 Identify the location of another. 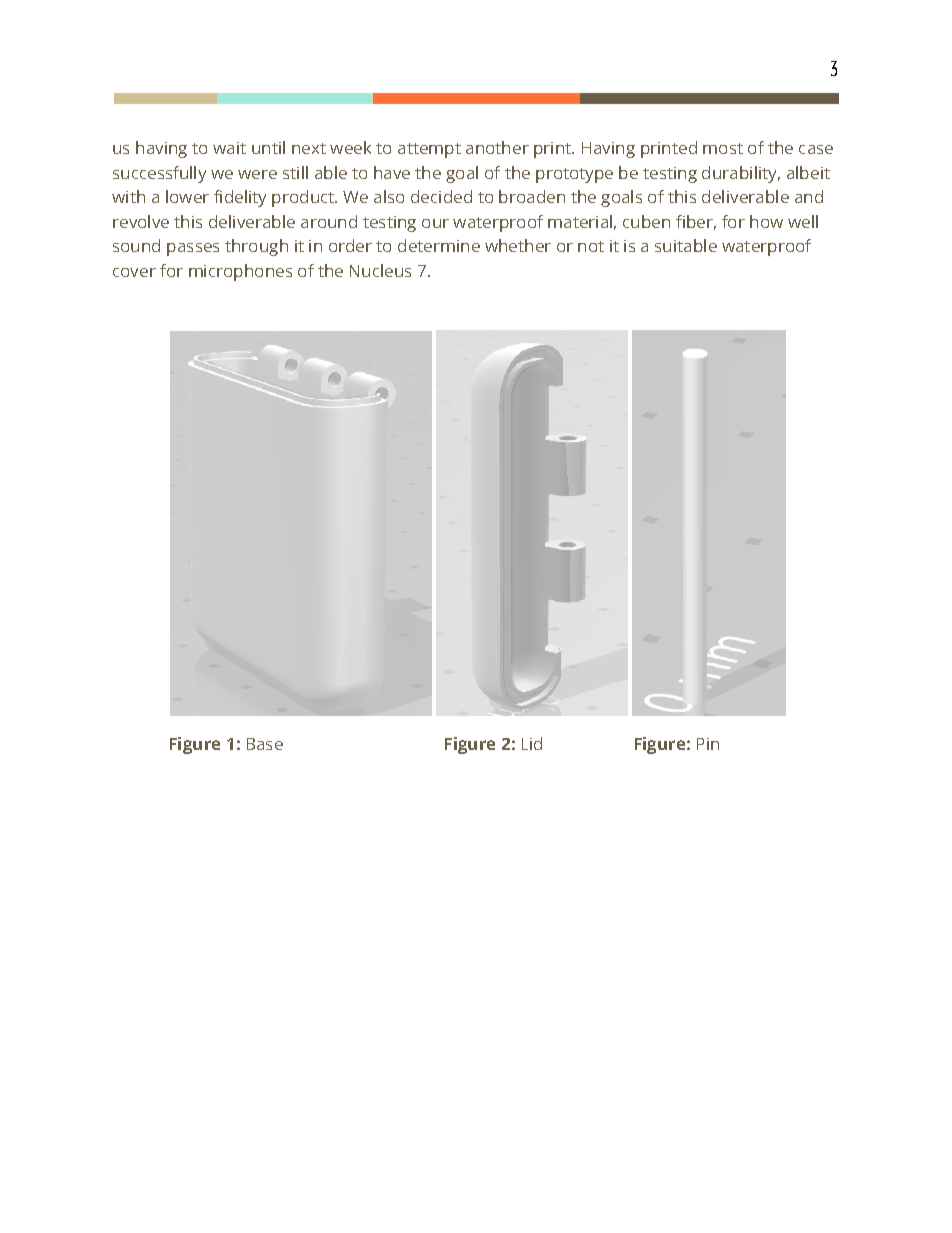
(497, 147).
